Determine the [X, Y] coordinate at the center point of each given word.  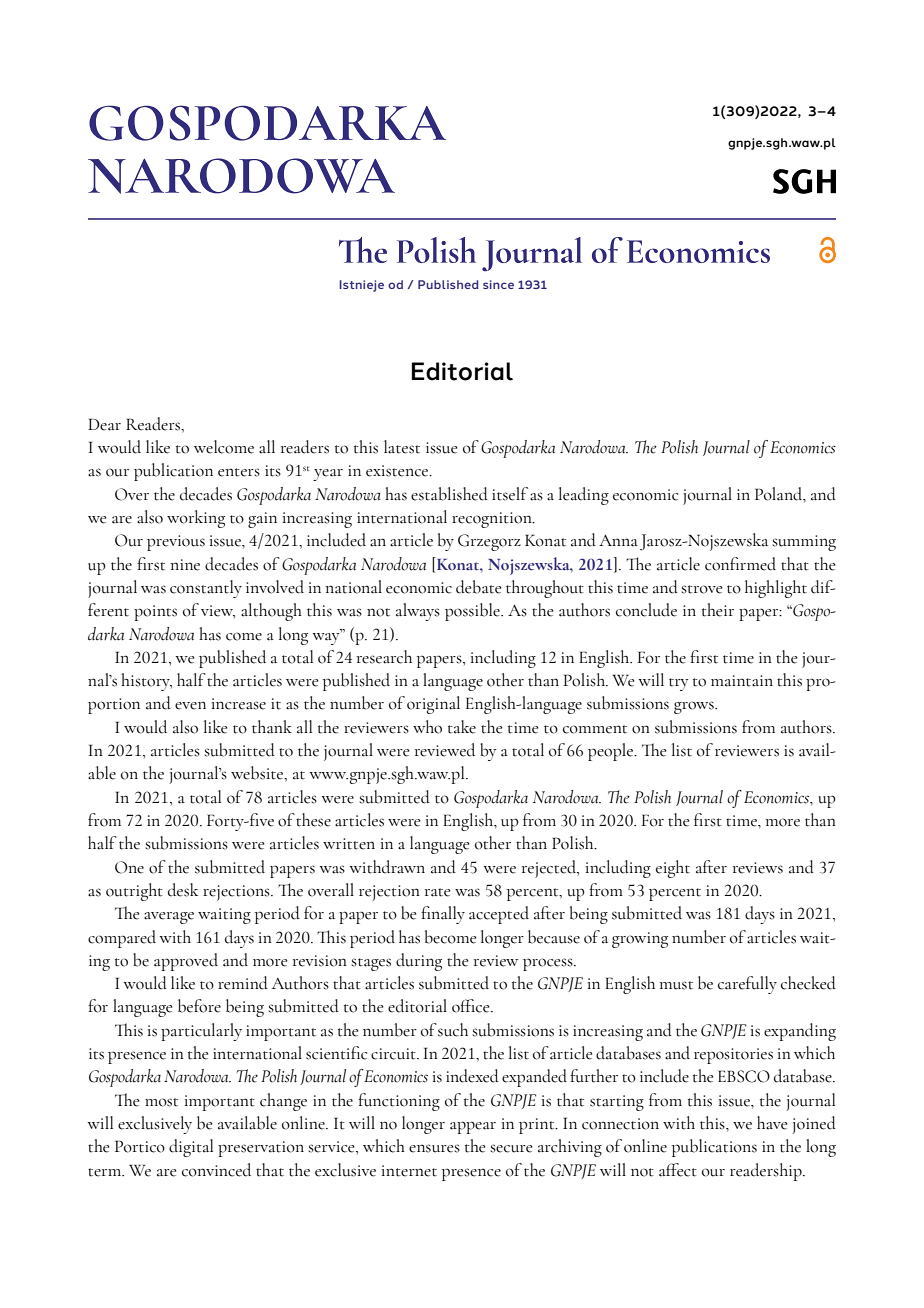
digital [191, 1148]
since [498, 284]
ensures [434, 1148]
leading [584, 496]
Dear [104, 424]
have [772, 1123]
